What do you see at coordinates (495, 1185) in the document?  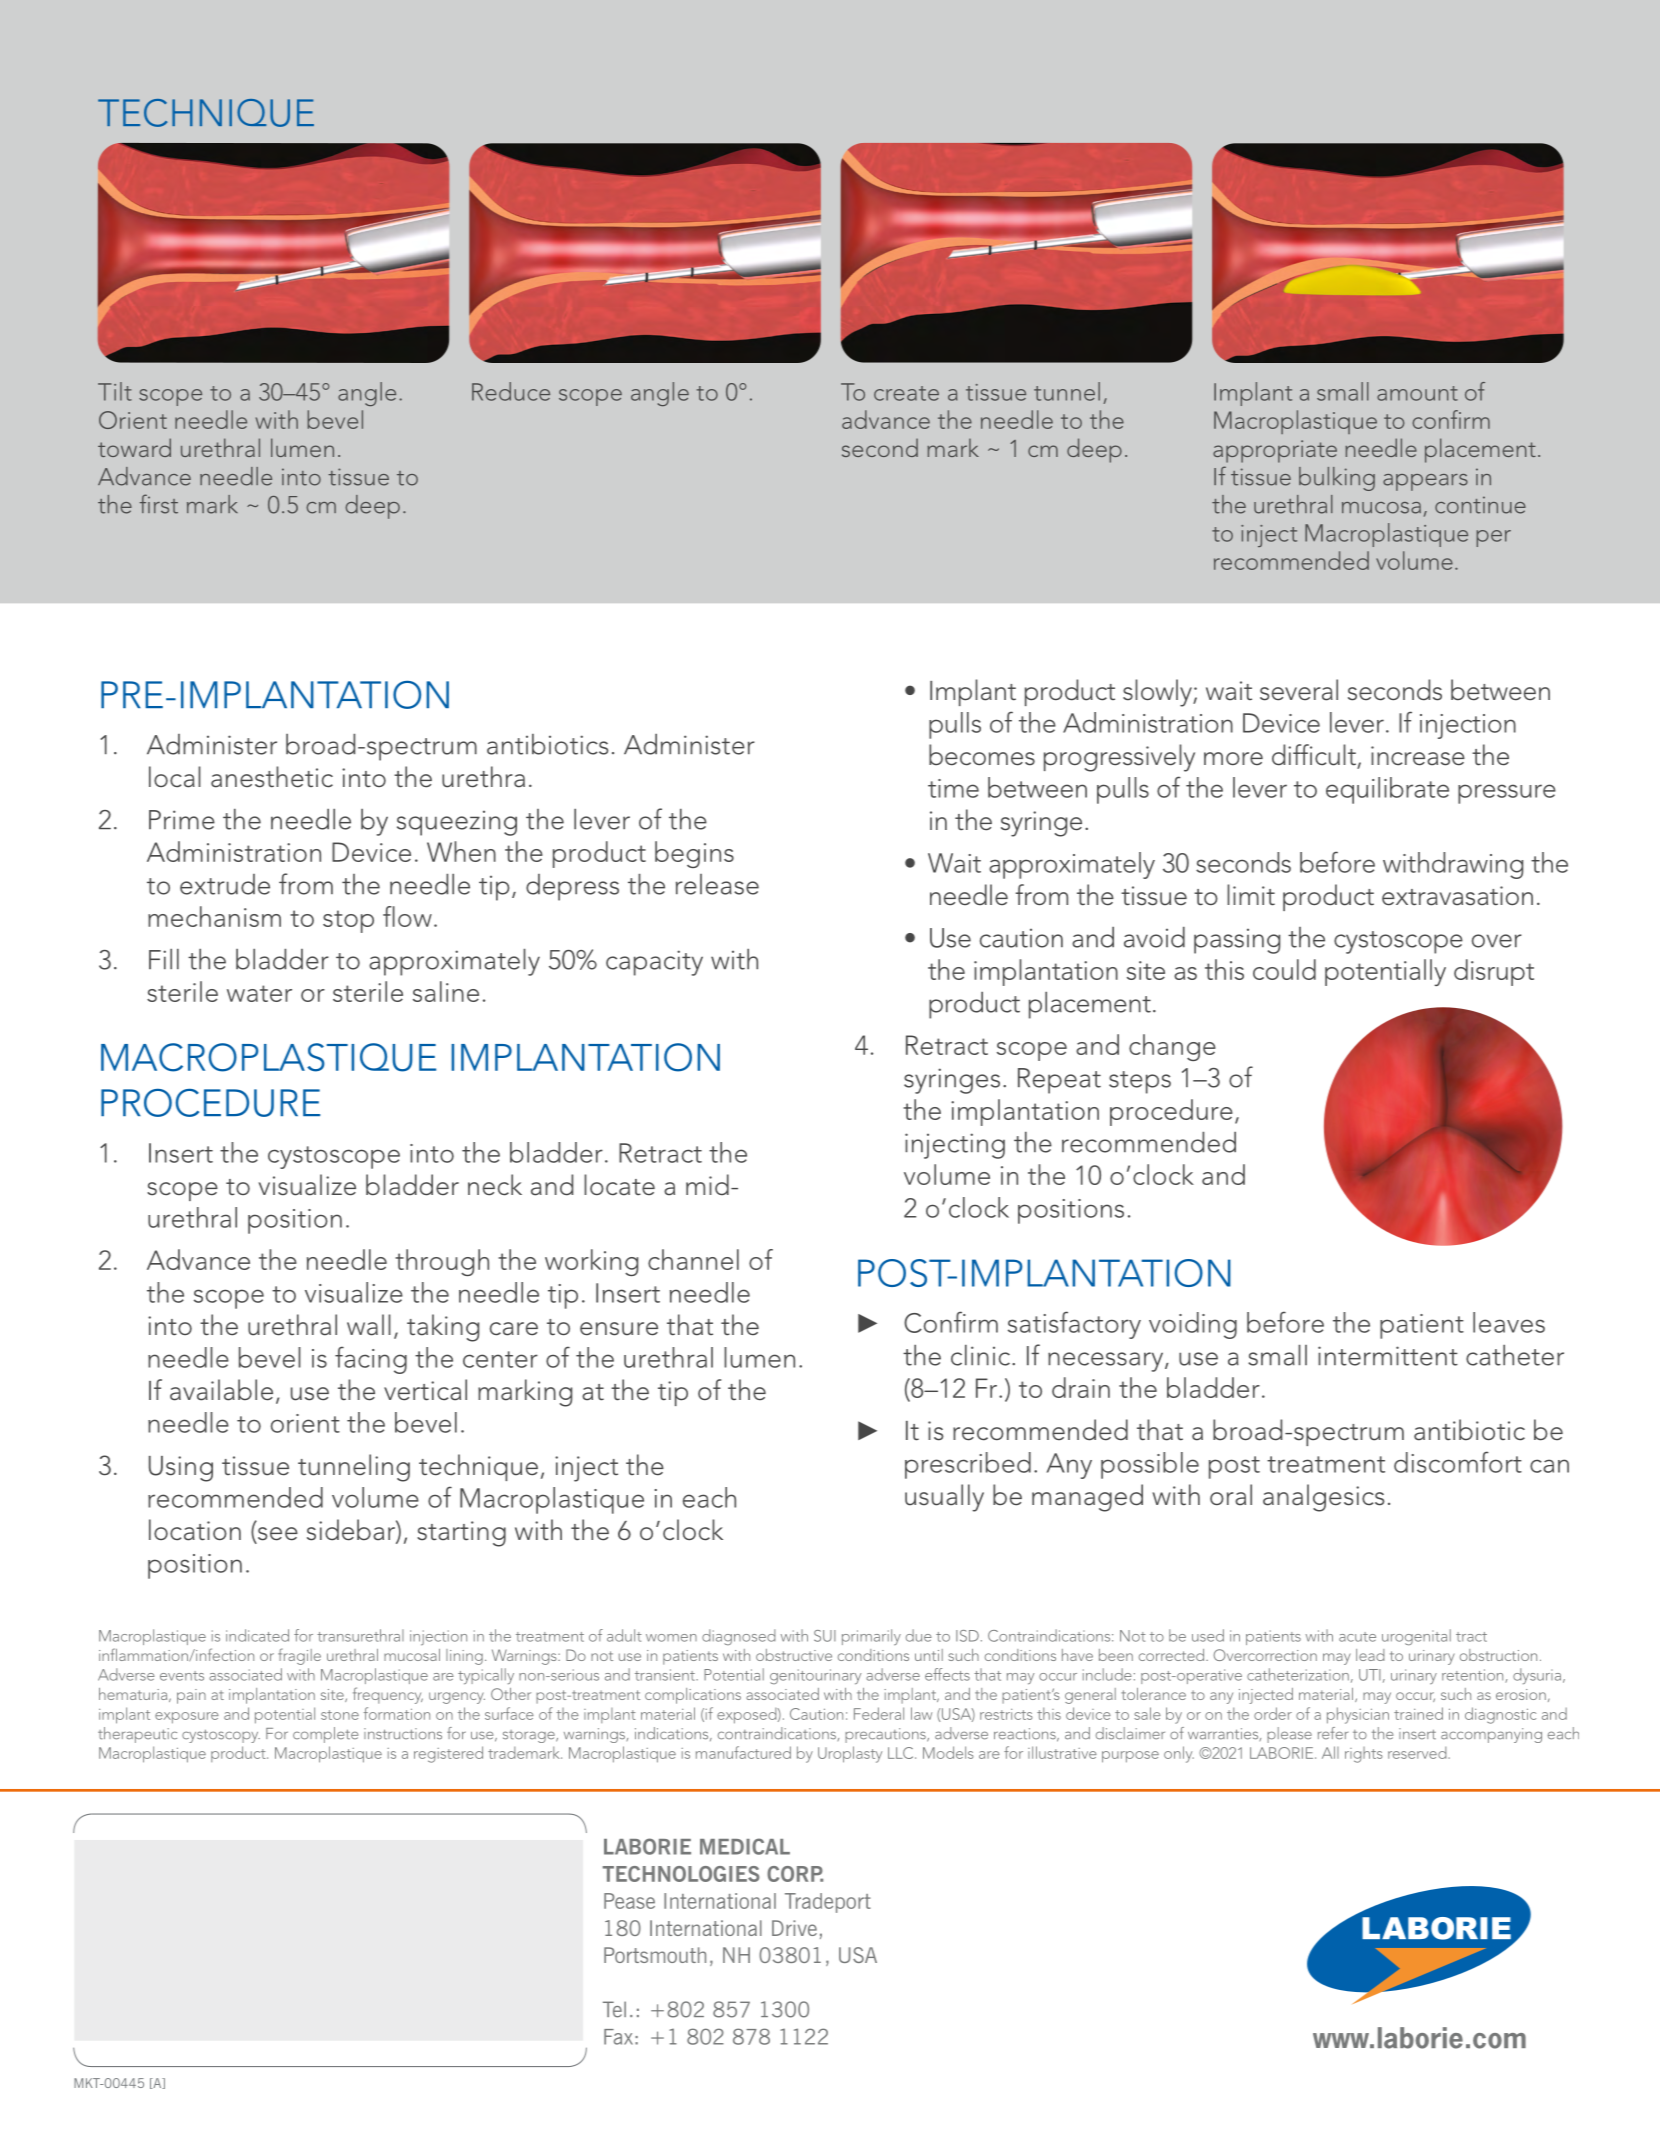 I see `neck` at bounding box center [495, 1185].
